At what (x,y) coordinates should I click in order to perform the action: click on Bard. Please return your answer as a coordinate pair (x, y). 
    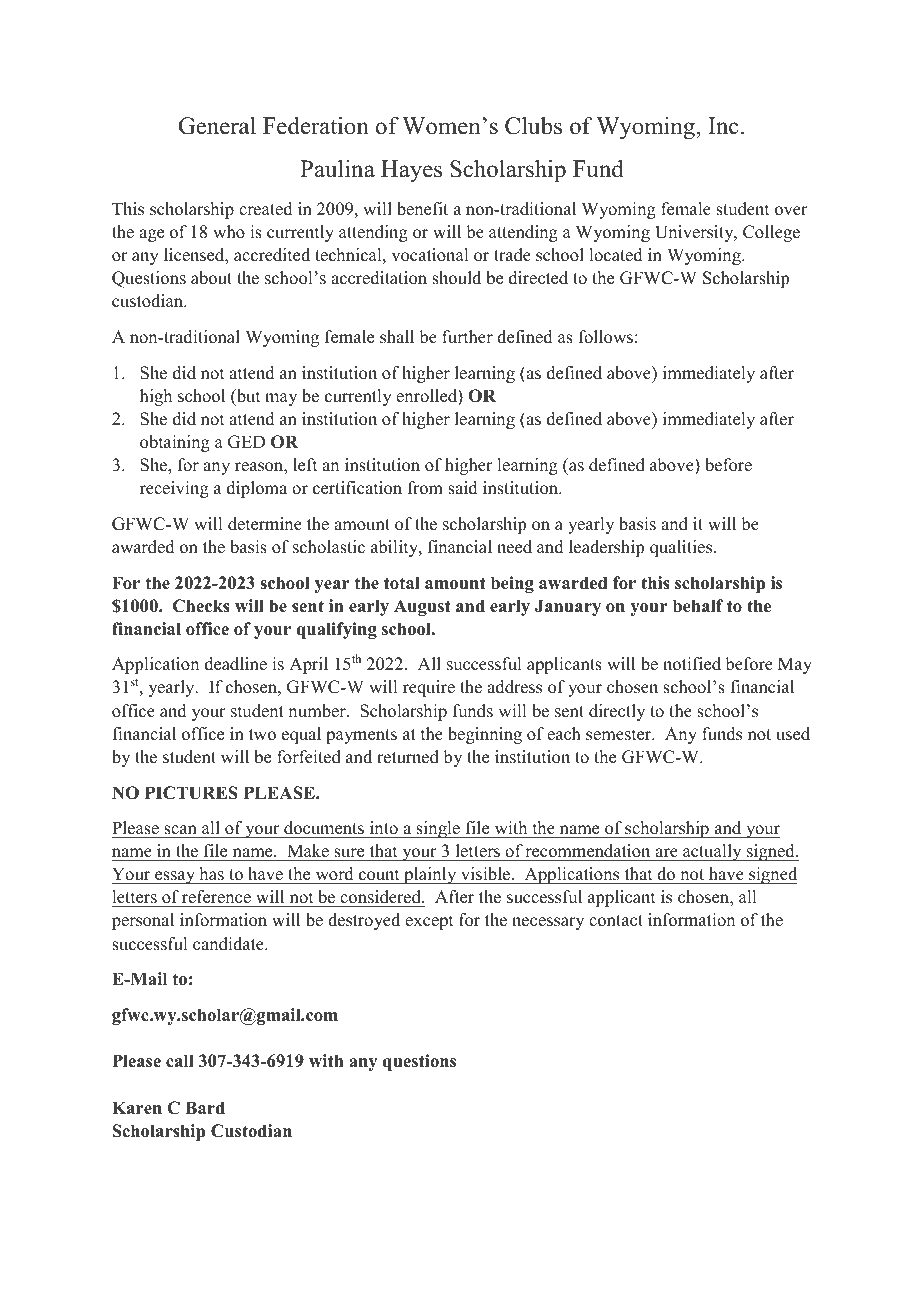
    Looking at the image, I should click on (205, 1108).
